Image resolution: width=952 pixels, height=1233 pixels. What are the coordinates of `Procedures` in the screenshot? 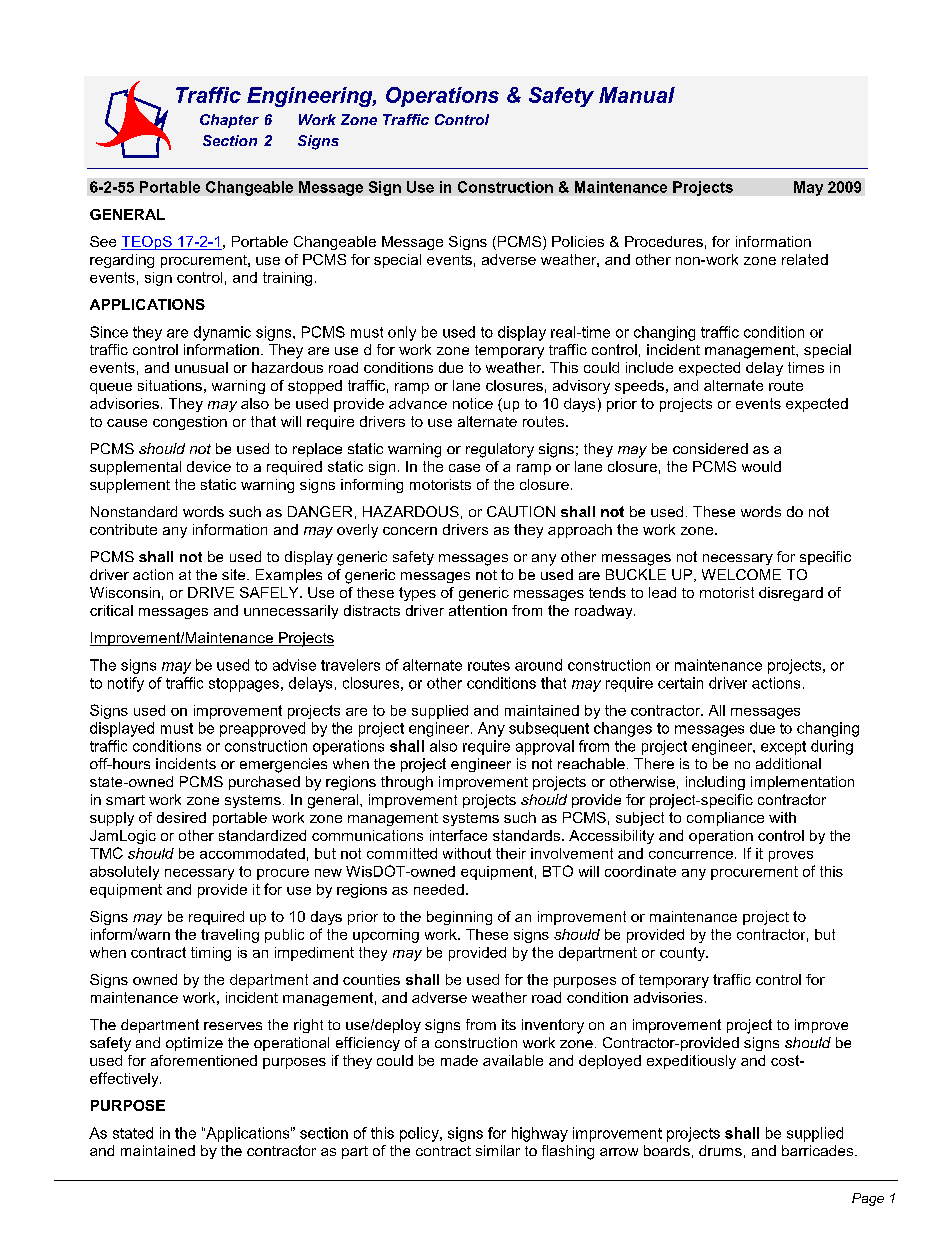 It's located at (664, 241).
